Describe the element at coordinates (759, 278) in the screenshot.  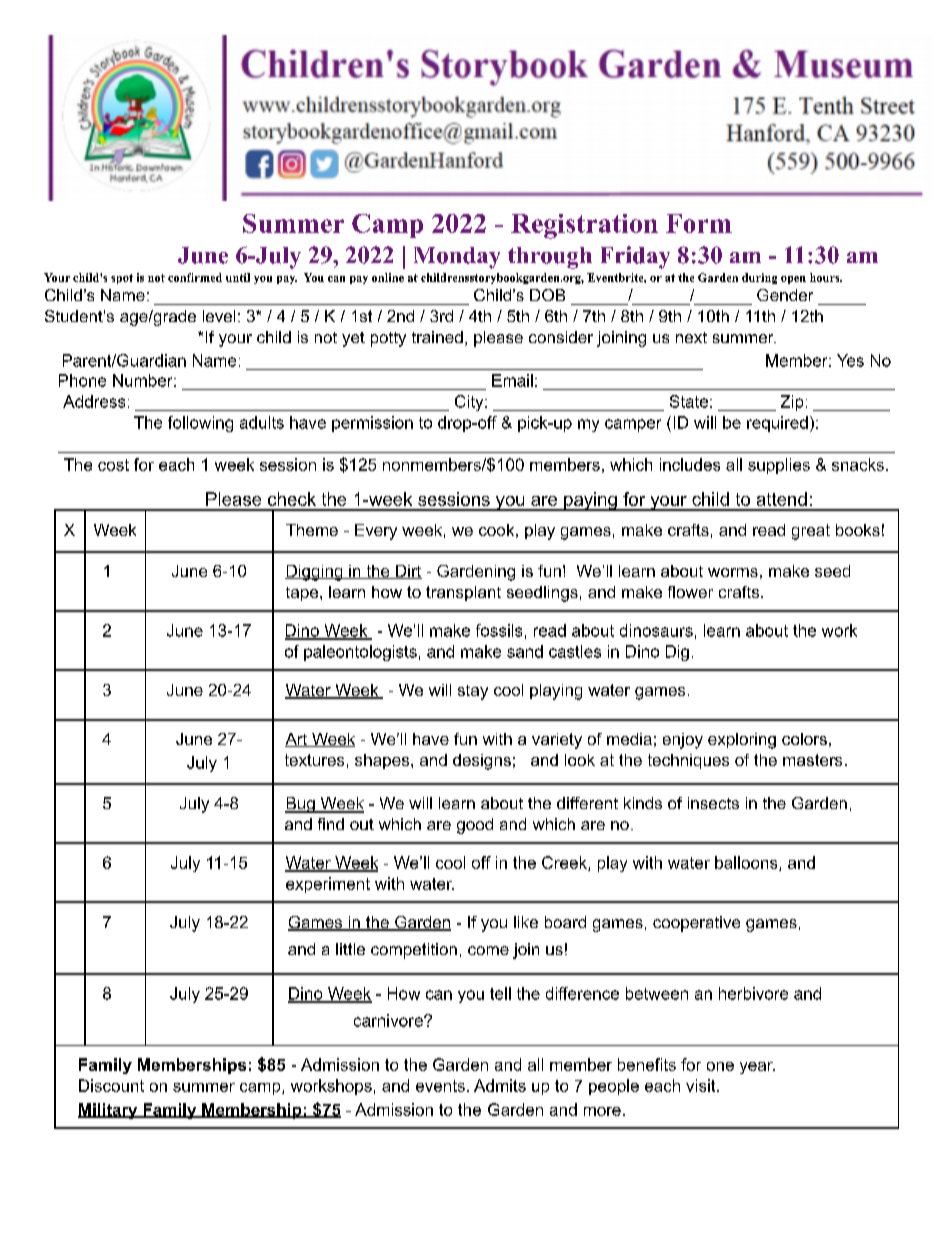
I see `during` at that location.
